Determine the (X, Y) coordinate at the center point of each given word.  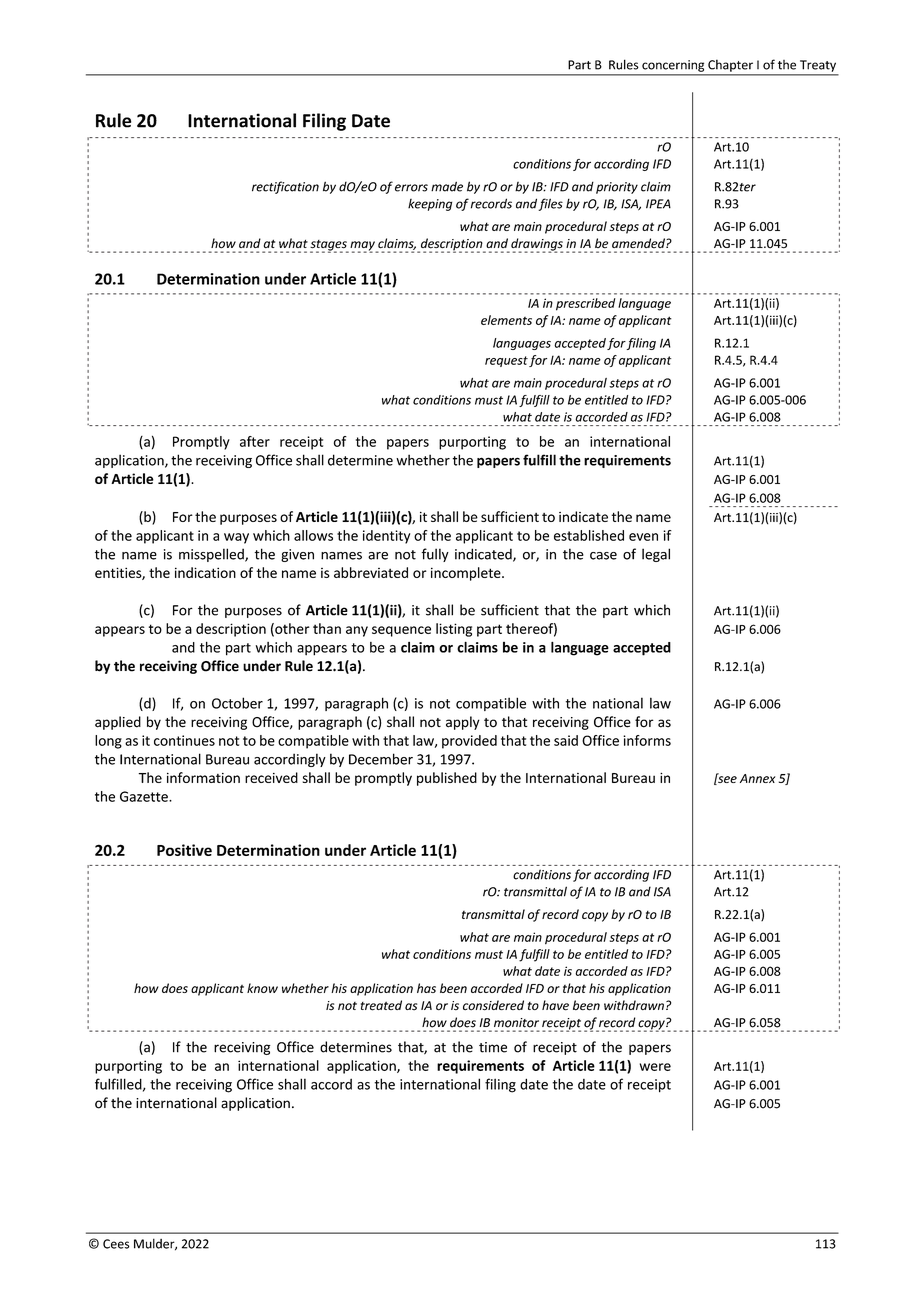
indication (205, 572)
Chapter (730, 66)
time (493, 1047)
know (262, 988)
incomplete (467, 574)
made (447, 186)
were (655, 1067)
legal (656, 555)
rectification (285, 187)
